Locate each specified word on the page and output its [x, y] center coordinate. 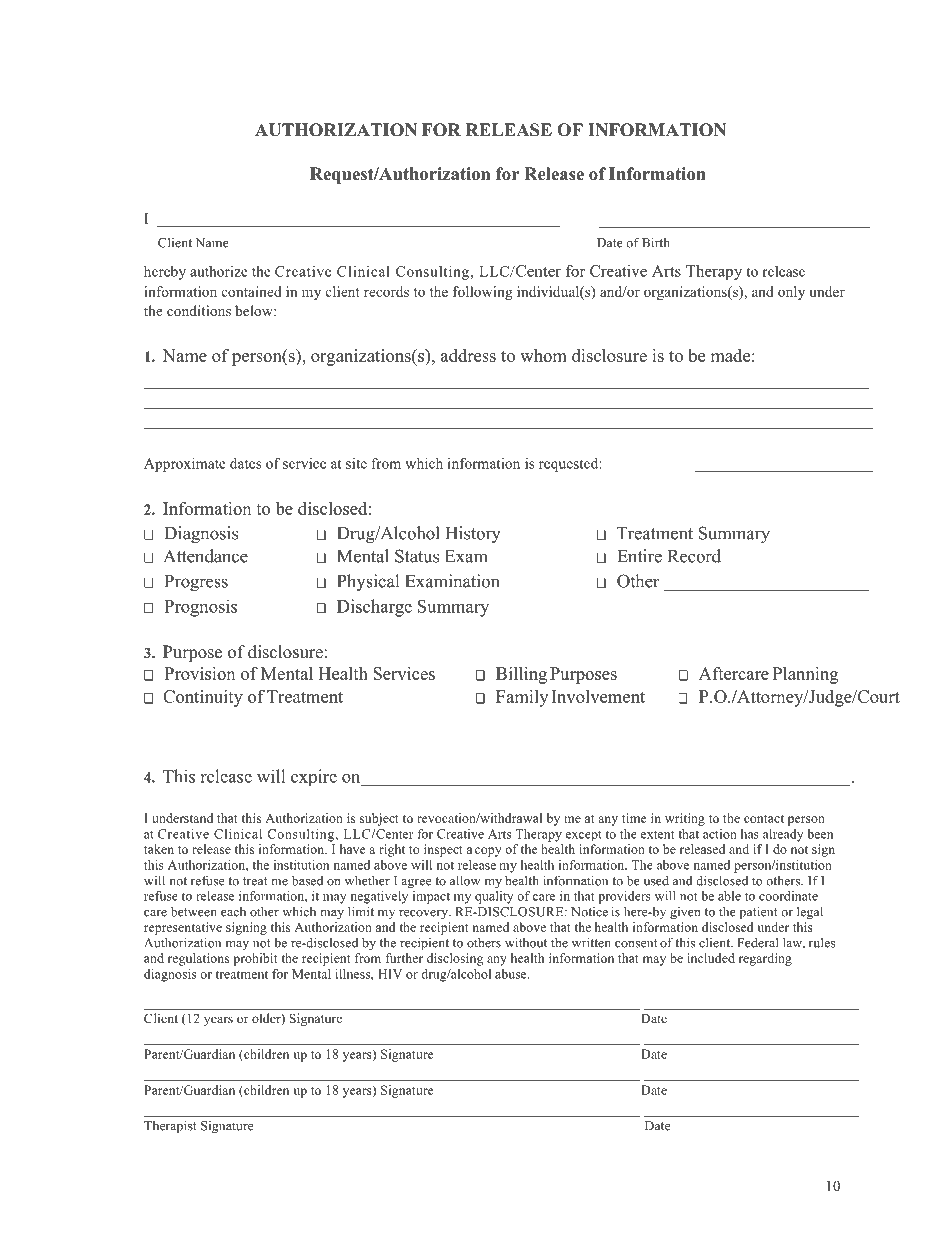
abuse [512, 974]
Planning [805, 675]
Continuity [203, 698]
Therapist [170, 1127]
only [791, 293]
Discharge [374, 608]
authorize [219, 271]
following [483, 293]
